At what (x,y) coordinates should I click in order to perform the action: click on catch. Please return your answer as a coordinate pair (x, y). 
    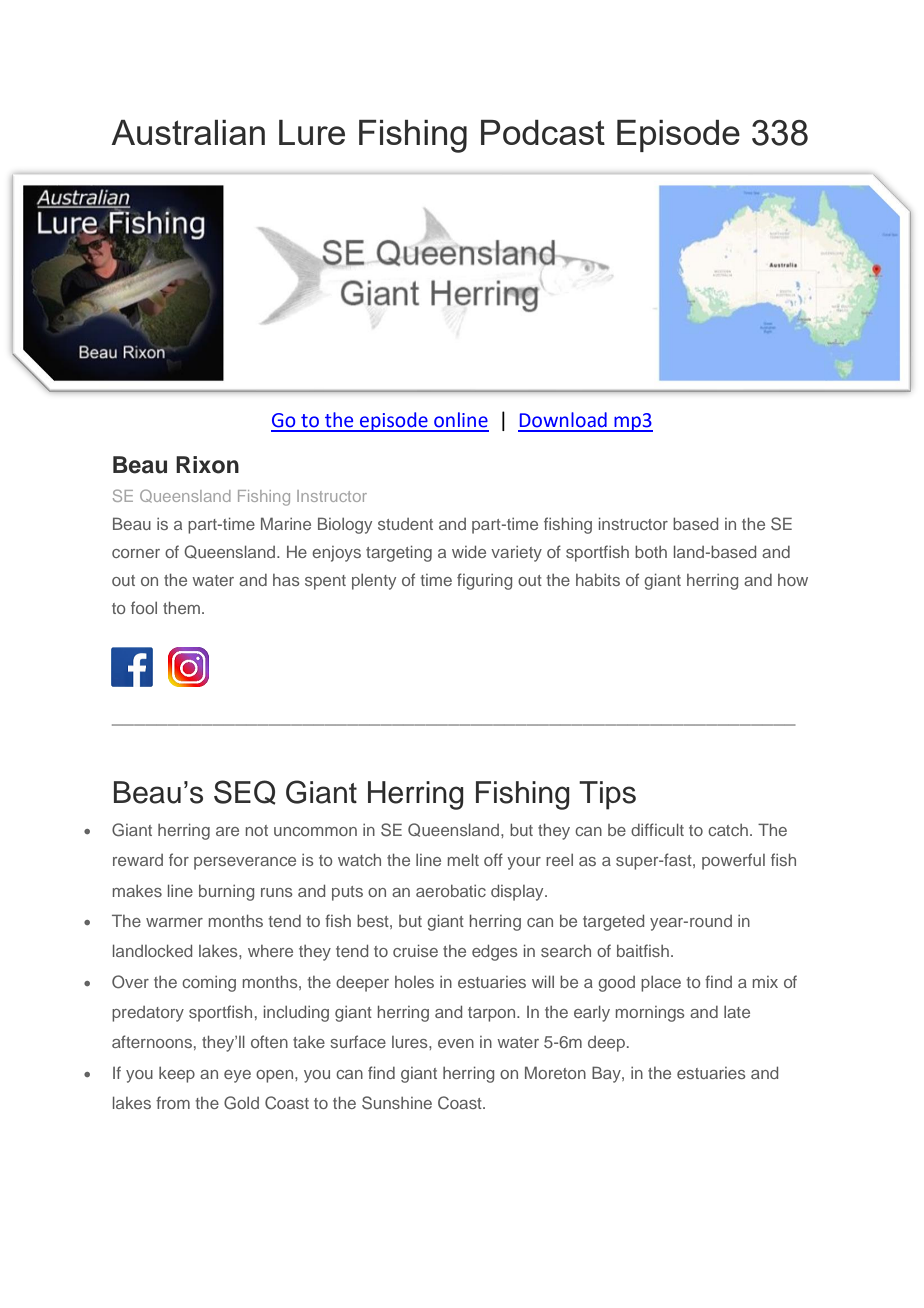
    Looking at the image, I should click on (728, 830).
